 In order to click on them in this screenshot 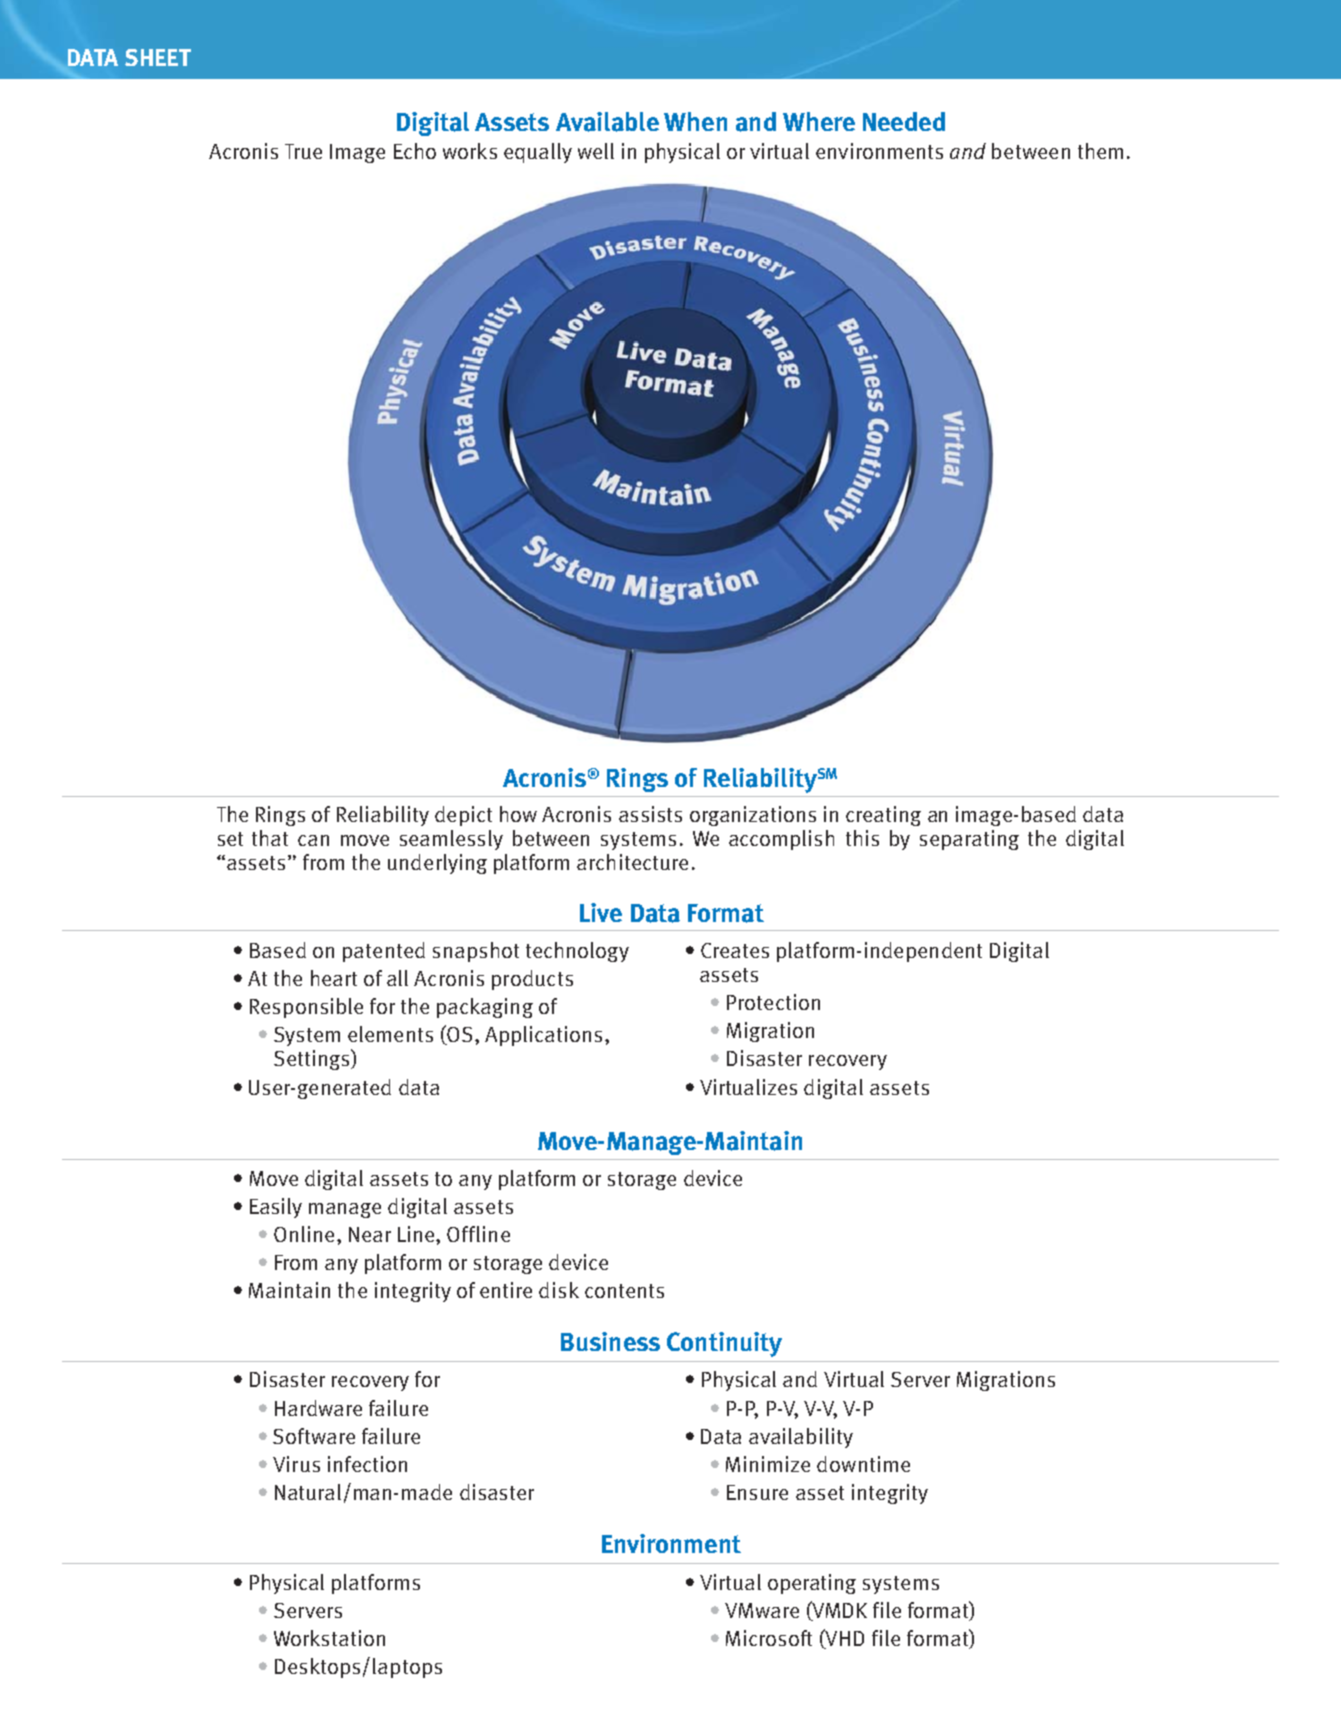, I will do `click(1100, 151)`.
